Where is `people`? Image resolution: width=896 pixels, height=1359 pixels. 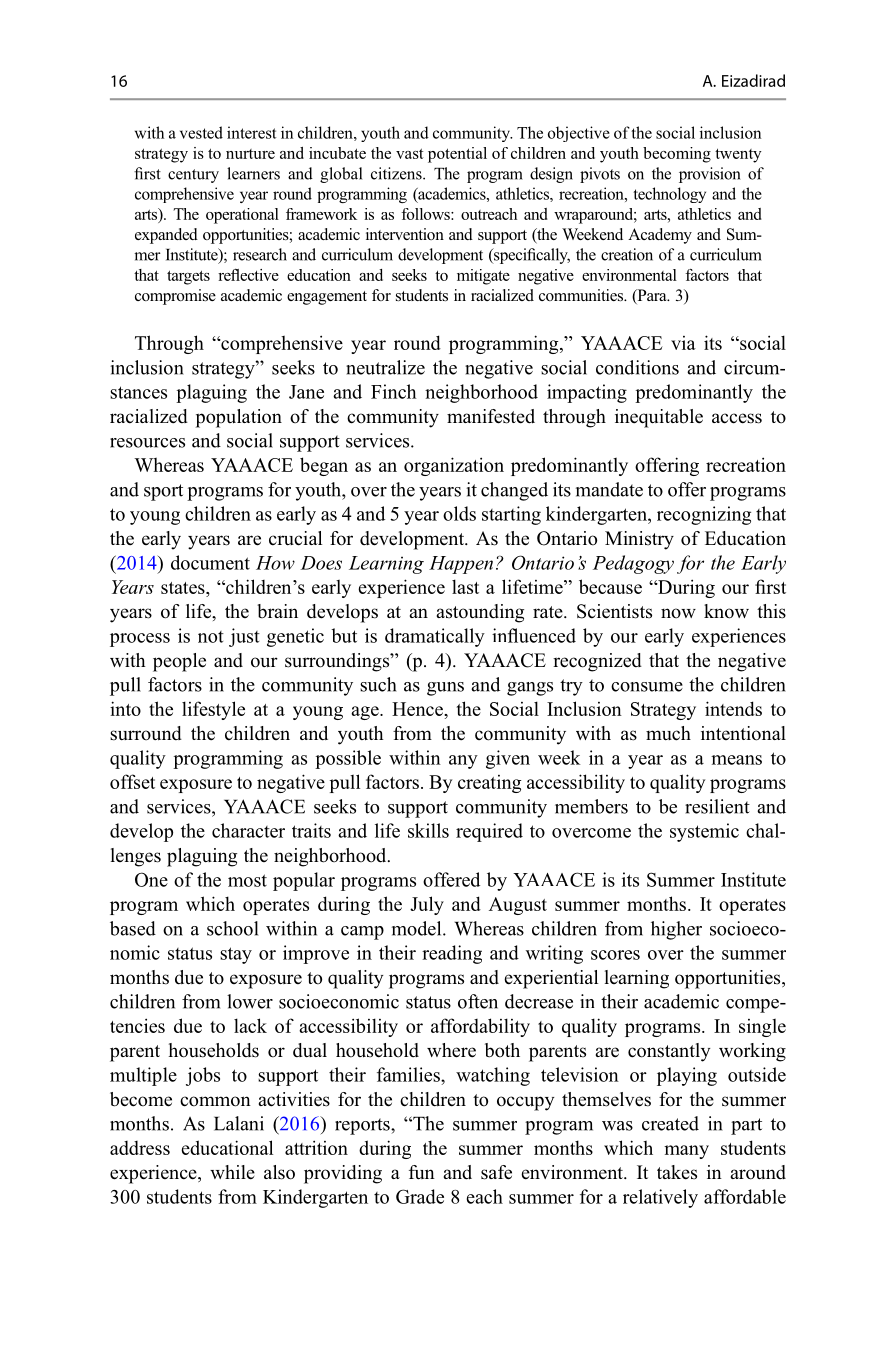
people is located at coordinates (179, 662).
